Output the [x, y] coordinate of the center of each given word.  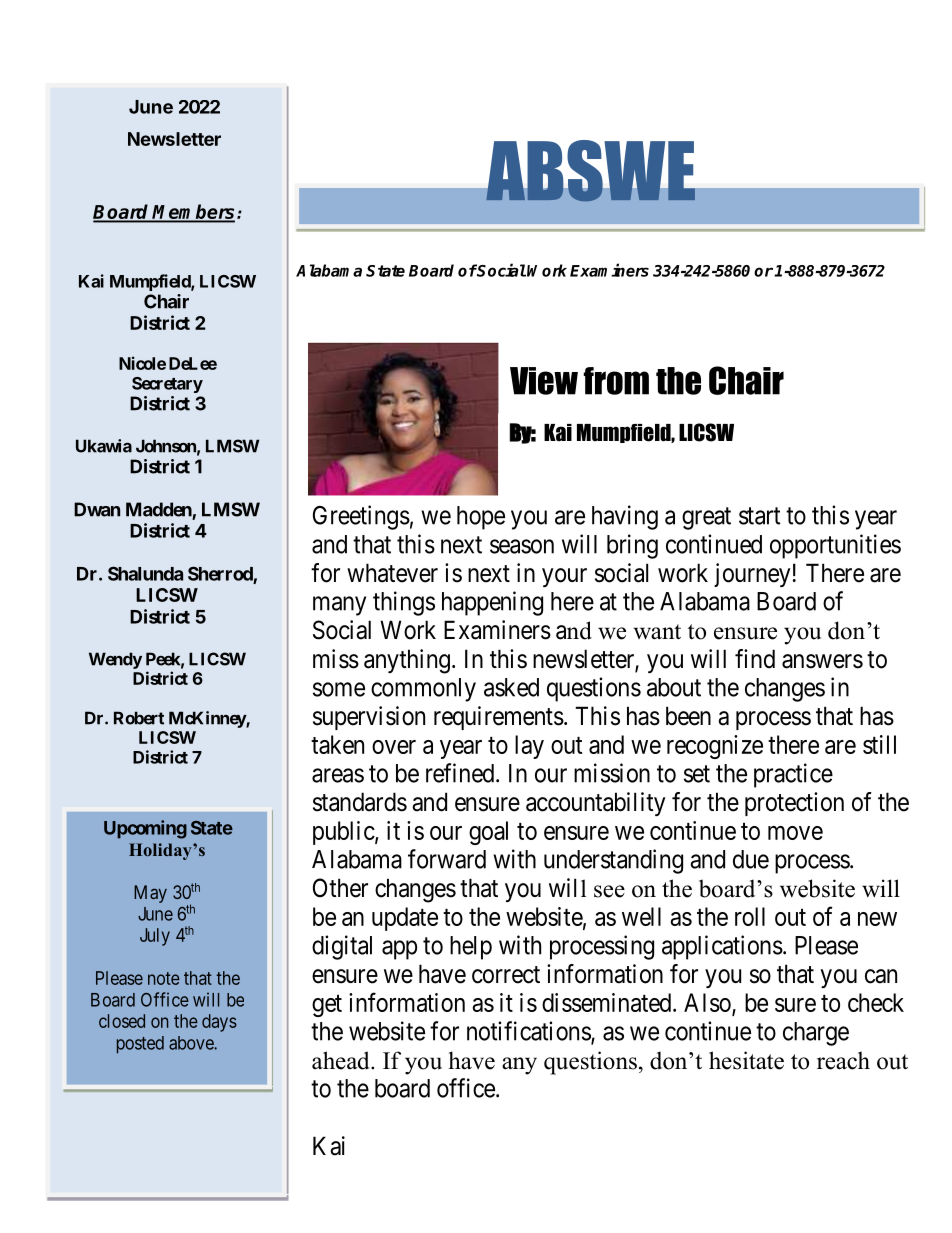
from [616, 381]
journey [752, 575]
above [192, 1043]
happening [492, 603]
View [544, 381]
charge [816, 1034]
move [795, 833]
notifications [529, 1032]
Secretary [167, 385]
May [150, 894]
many [339, 606]
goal [488, 833]
